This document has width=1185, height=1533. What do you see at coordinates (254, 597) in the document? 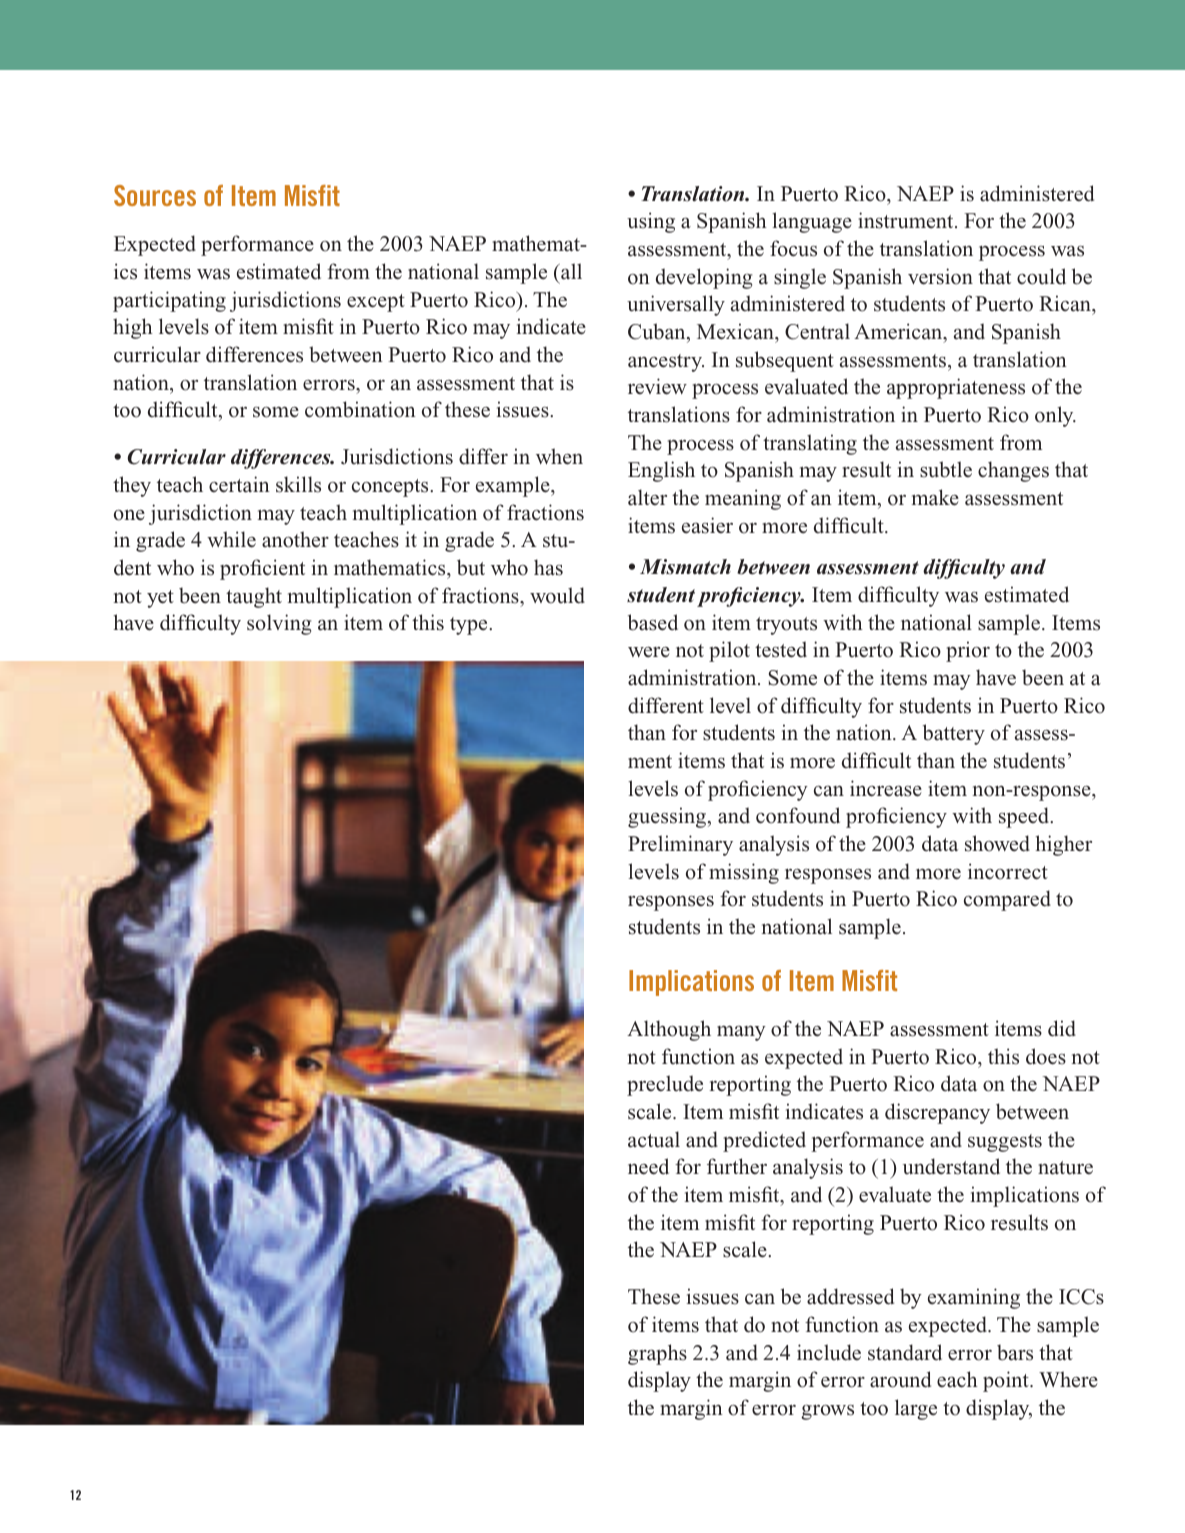
I see `taught` at bounding box center [254, 597].
